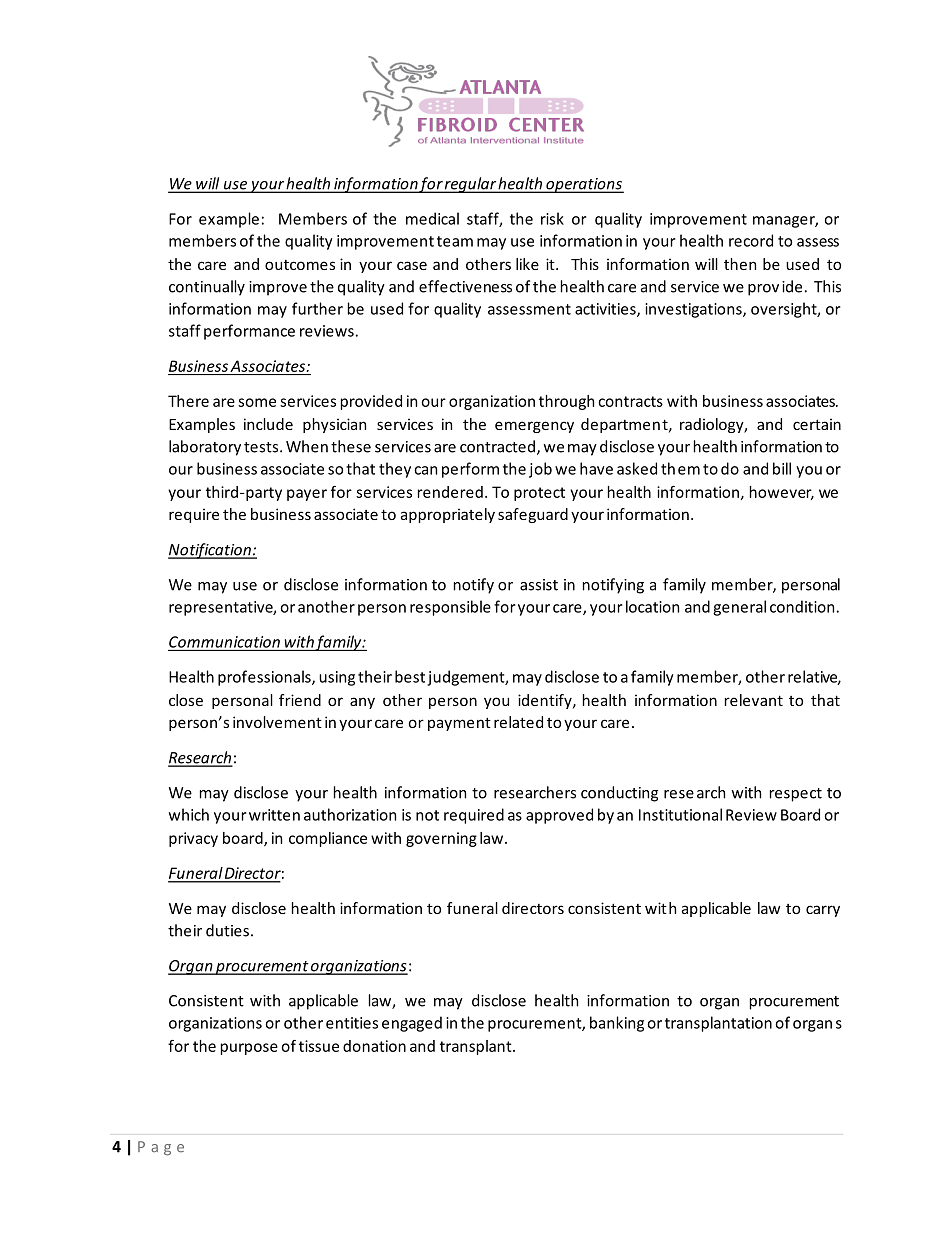 This image has height=1233, width=952. I want to click on engaged, so click(412, 1024).
